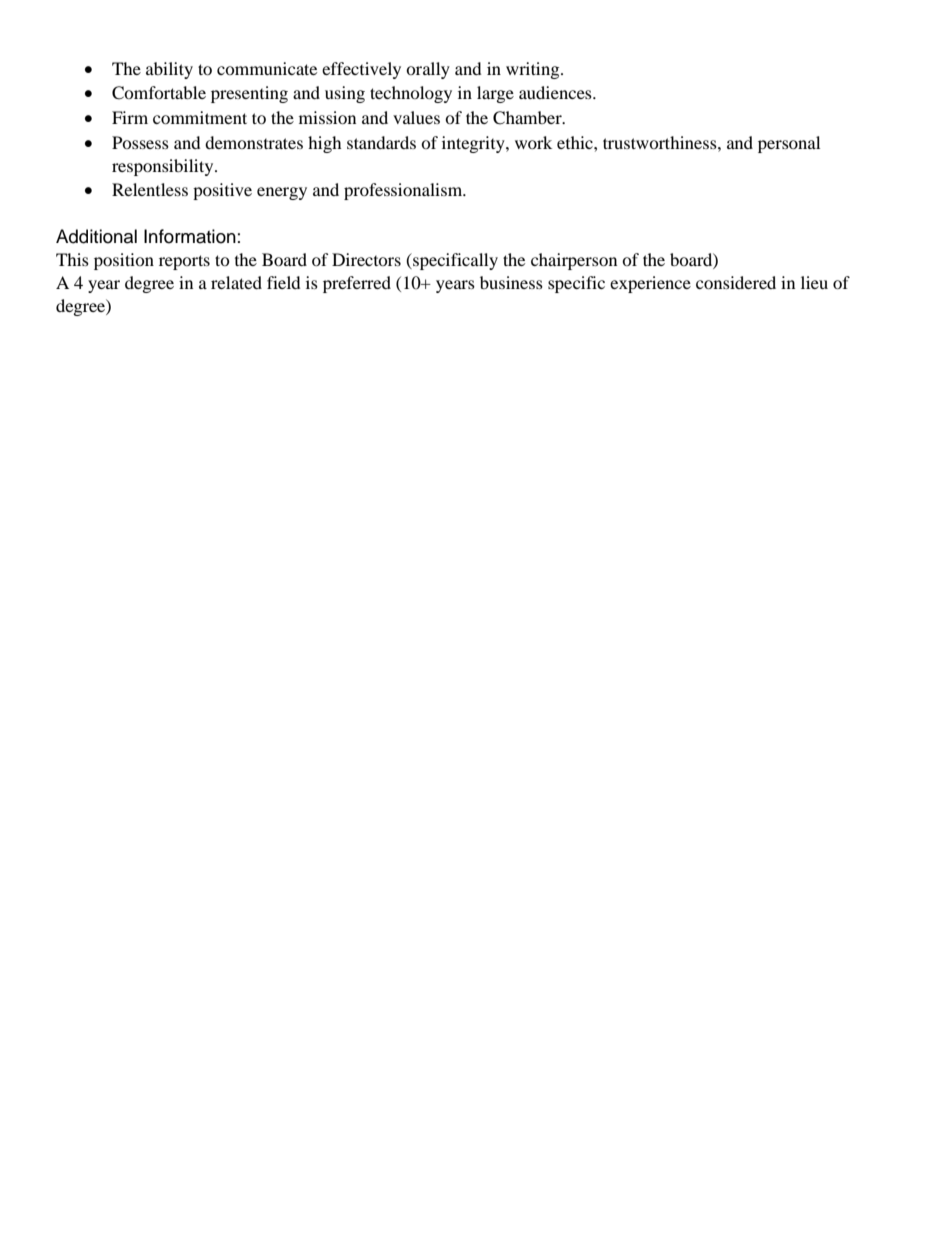 Image resolution: width=952 pixels, height=1233 pixels. What do you see at coordinates (474, 144) in the screenshot?
I see `integrity` at bounding box center [474, 144].
